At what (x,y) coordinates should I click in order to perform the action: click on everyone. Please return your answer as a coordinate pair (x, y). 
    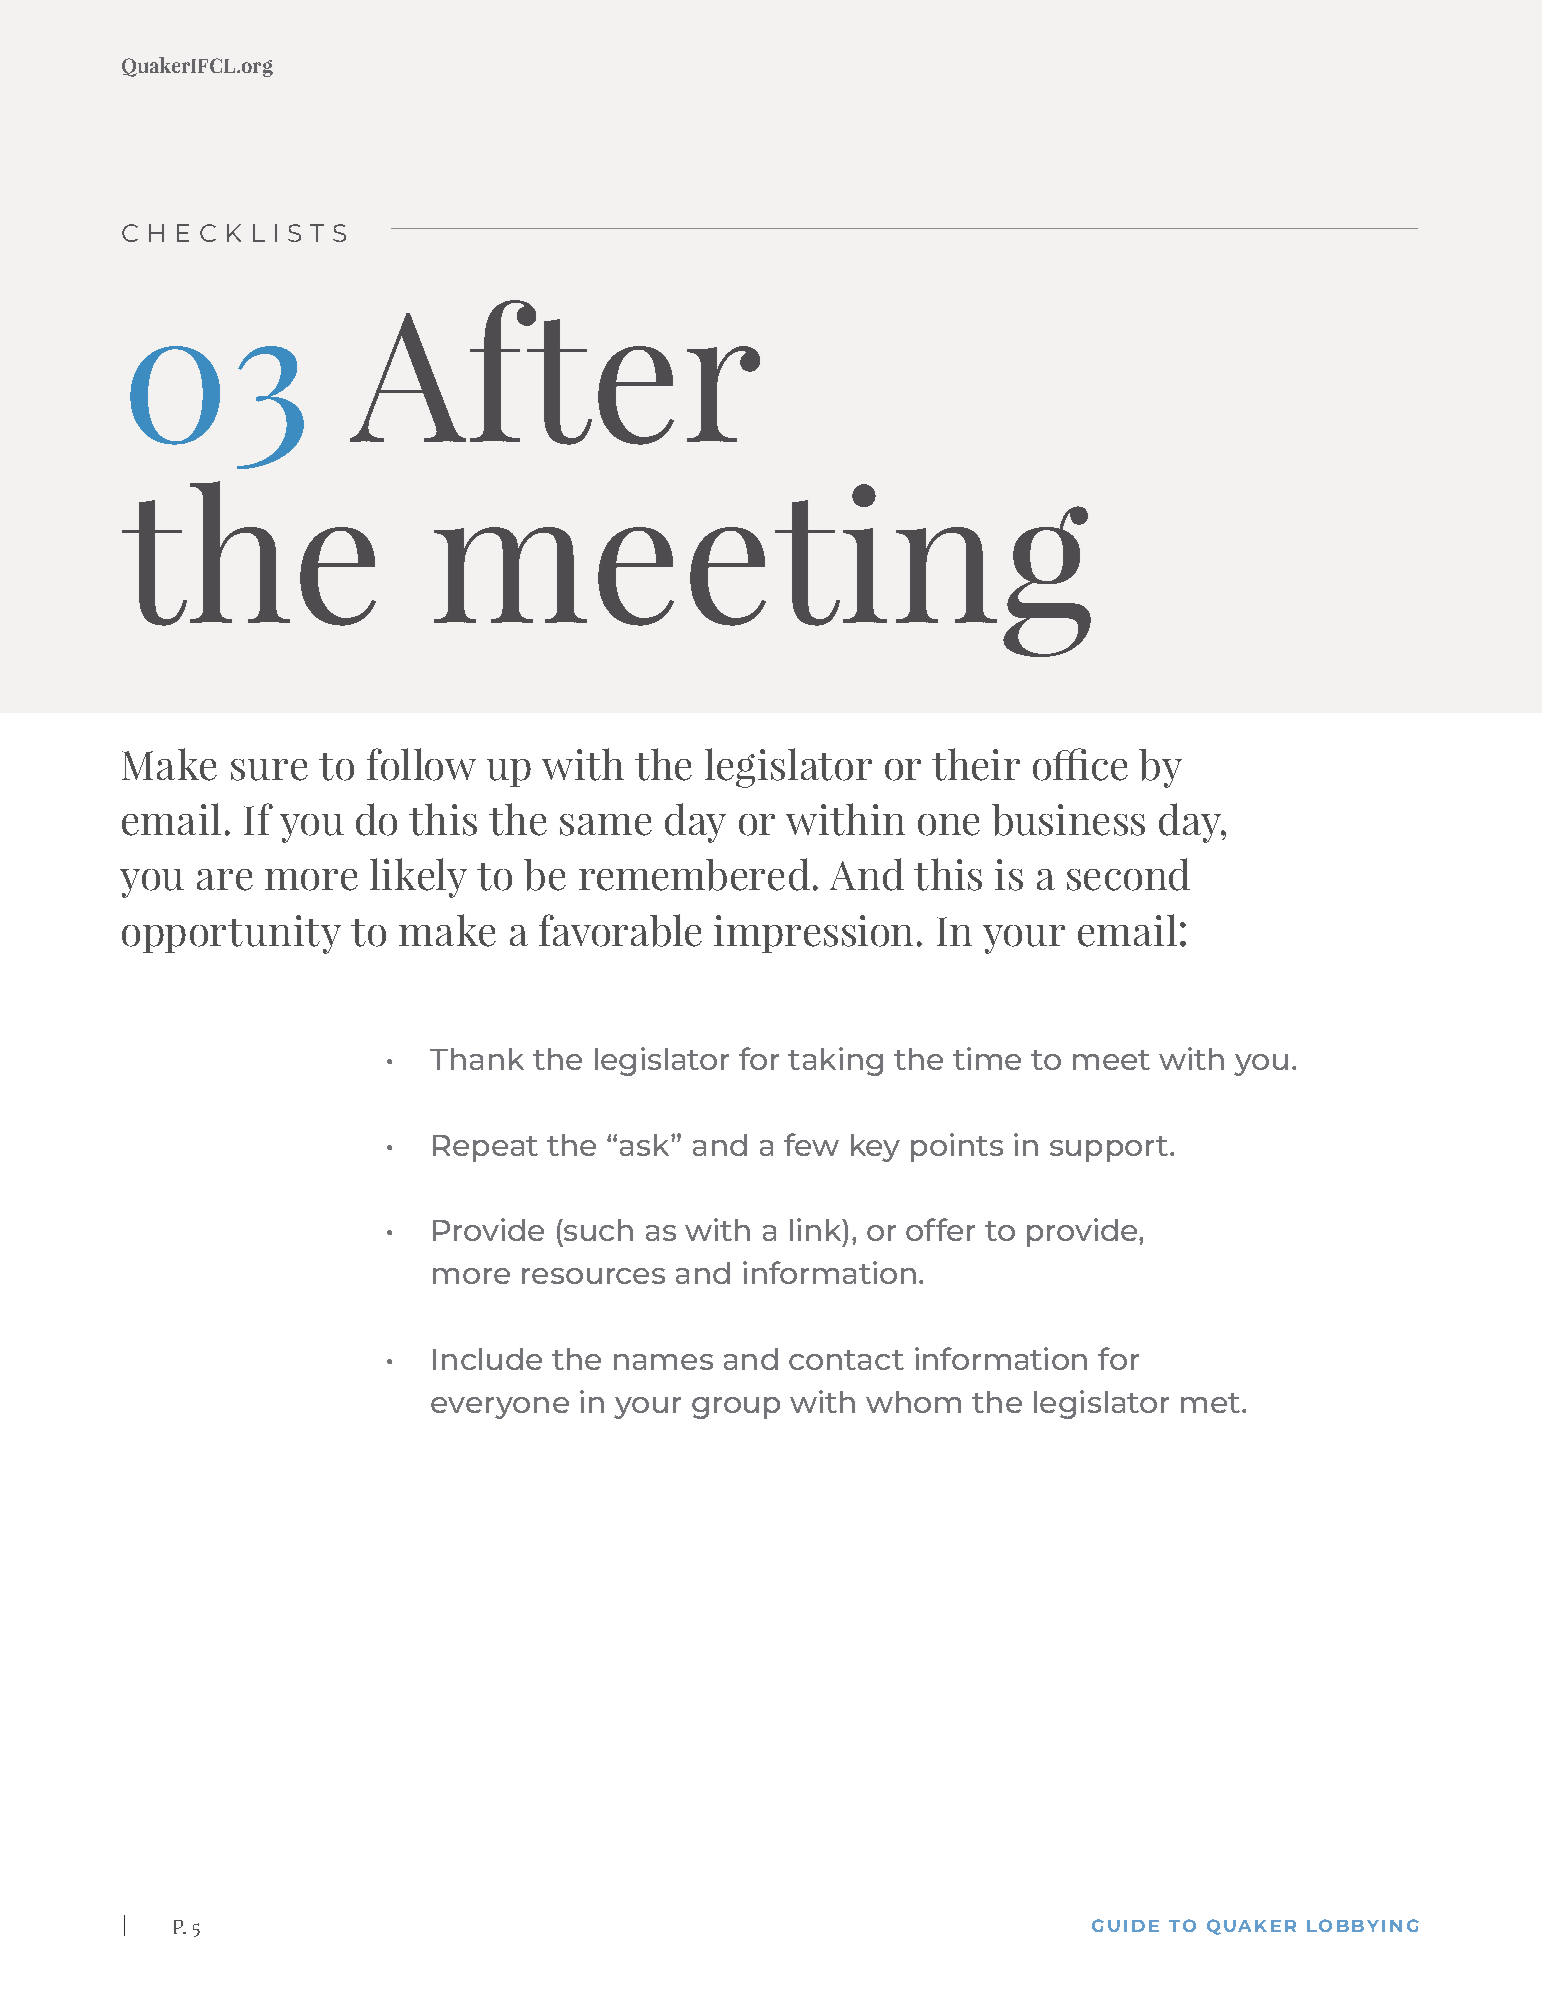
    Looking at the image, I should click on (500, 1408).
